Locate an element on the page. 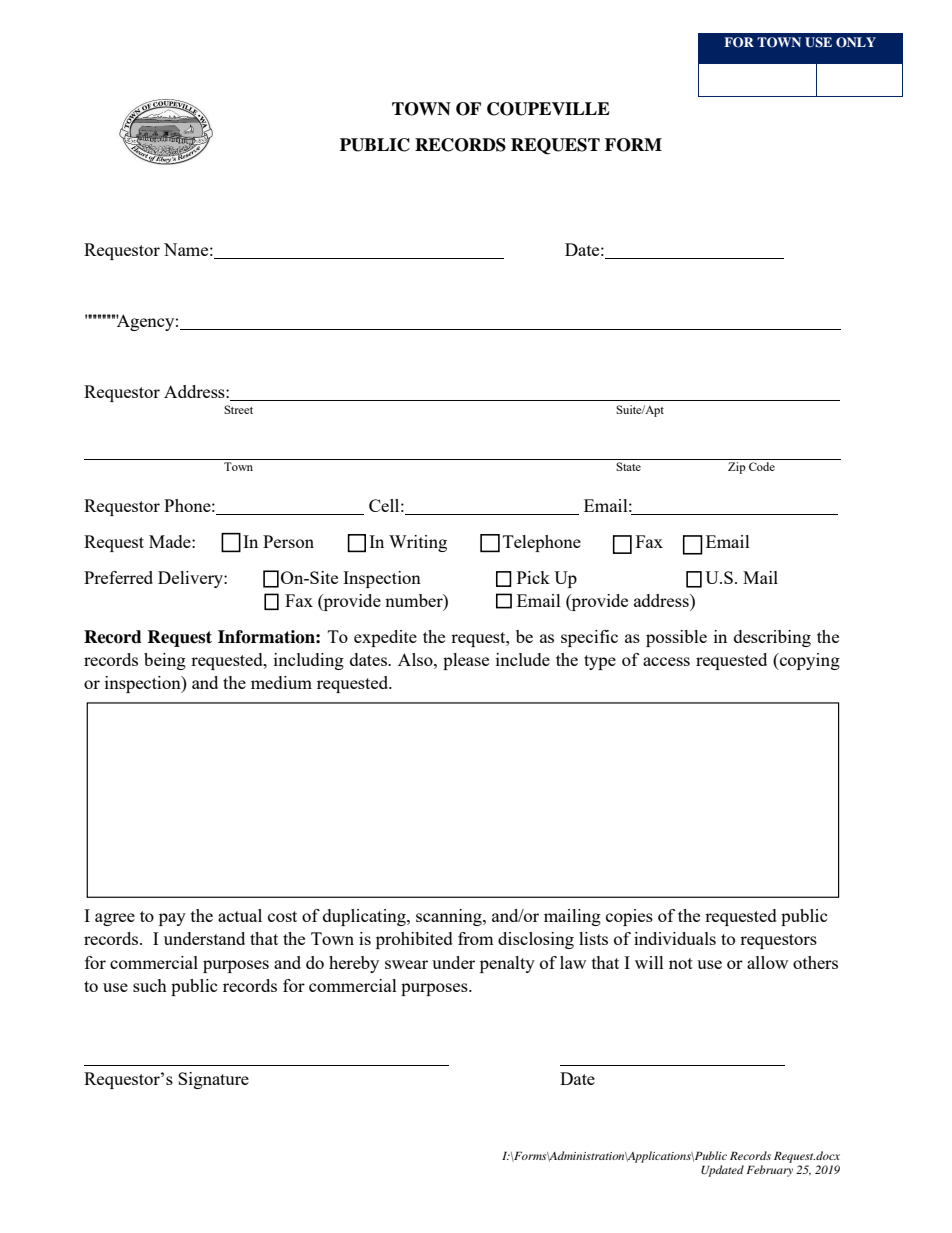 The image size is (952, 1233). being is located at coordinates (165, 661).
